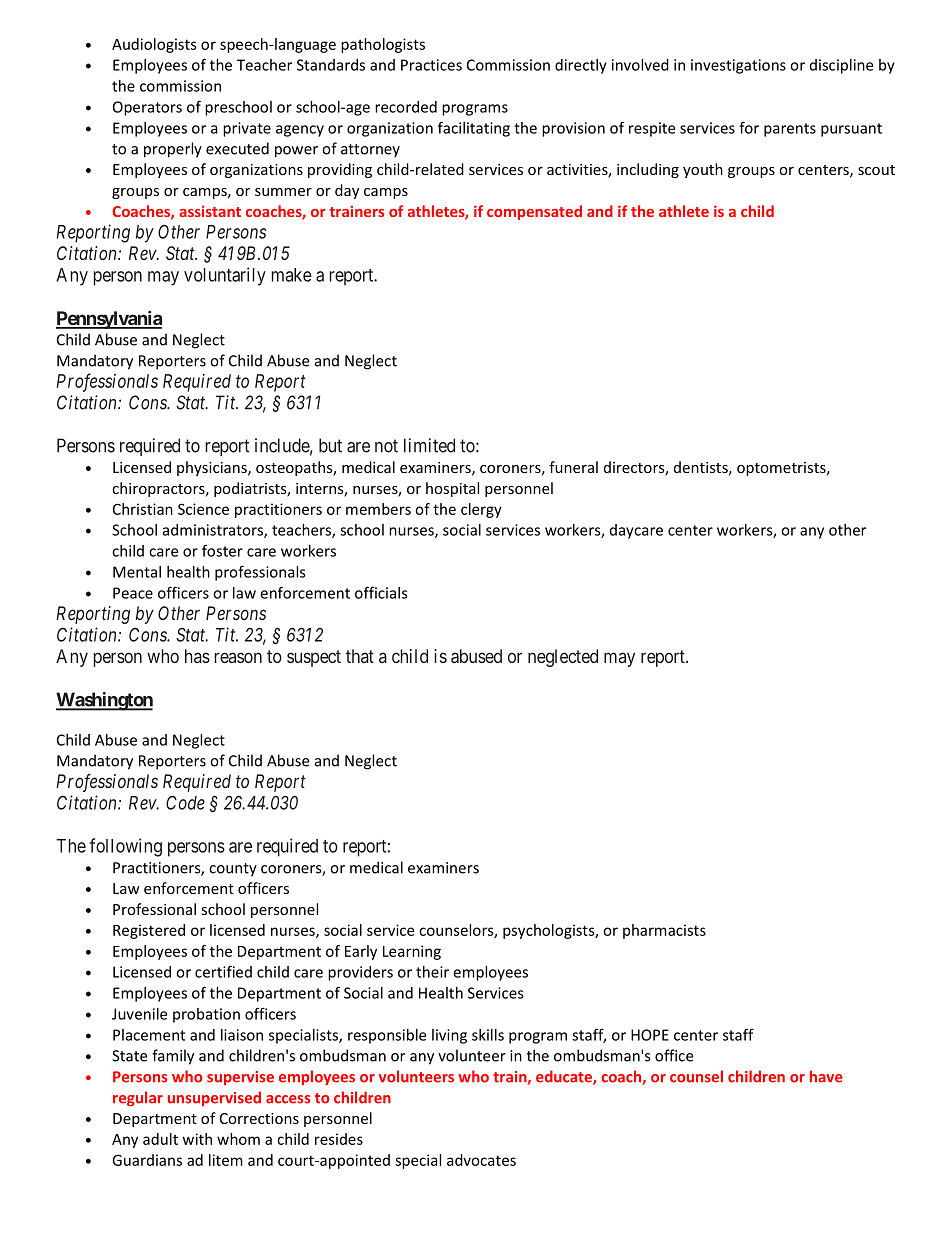 Image resolution: width=952 pixels, height=1233 pixels. What do you see at coordinates (197, 1139) in the screenshot?
I see `with` at bounding box center [197, 1139].
